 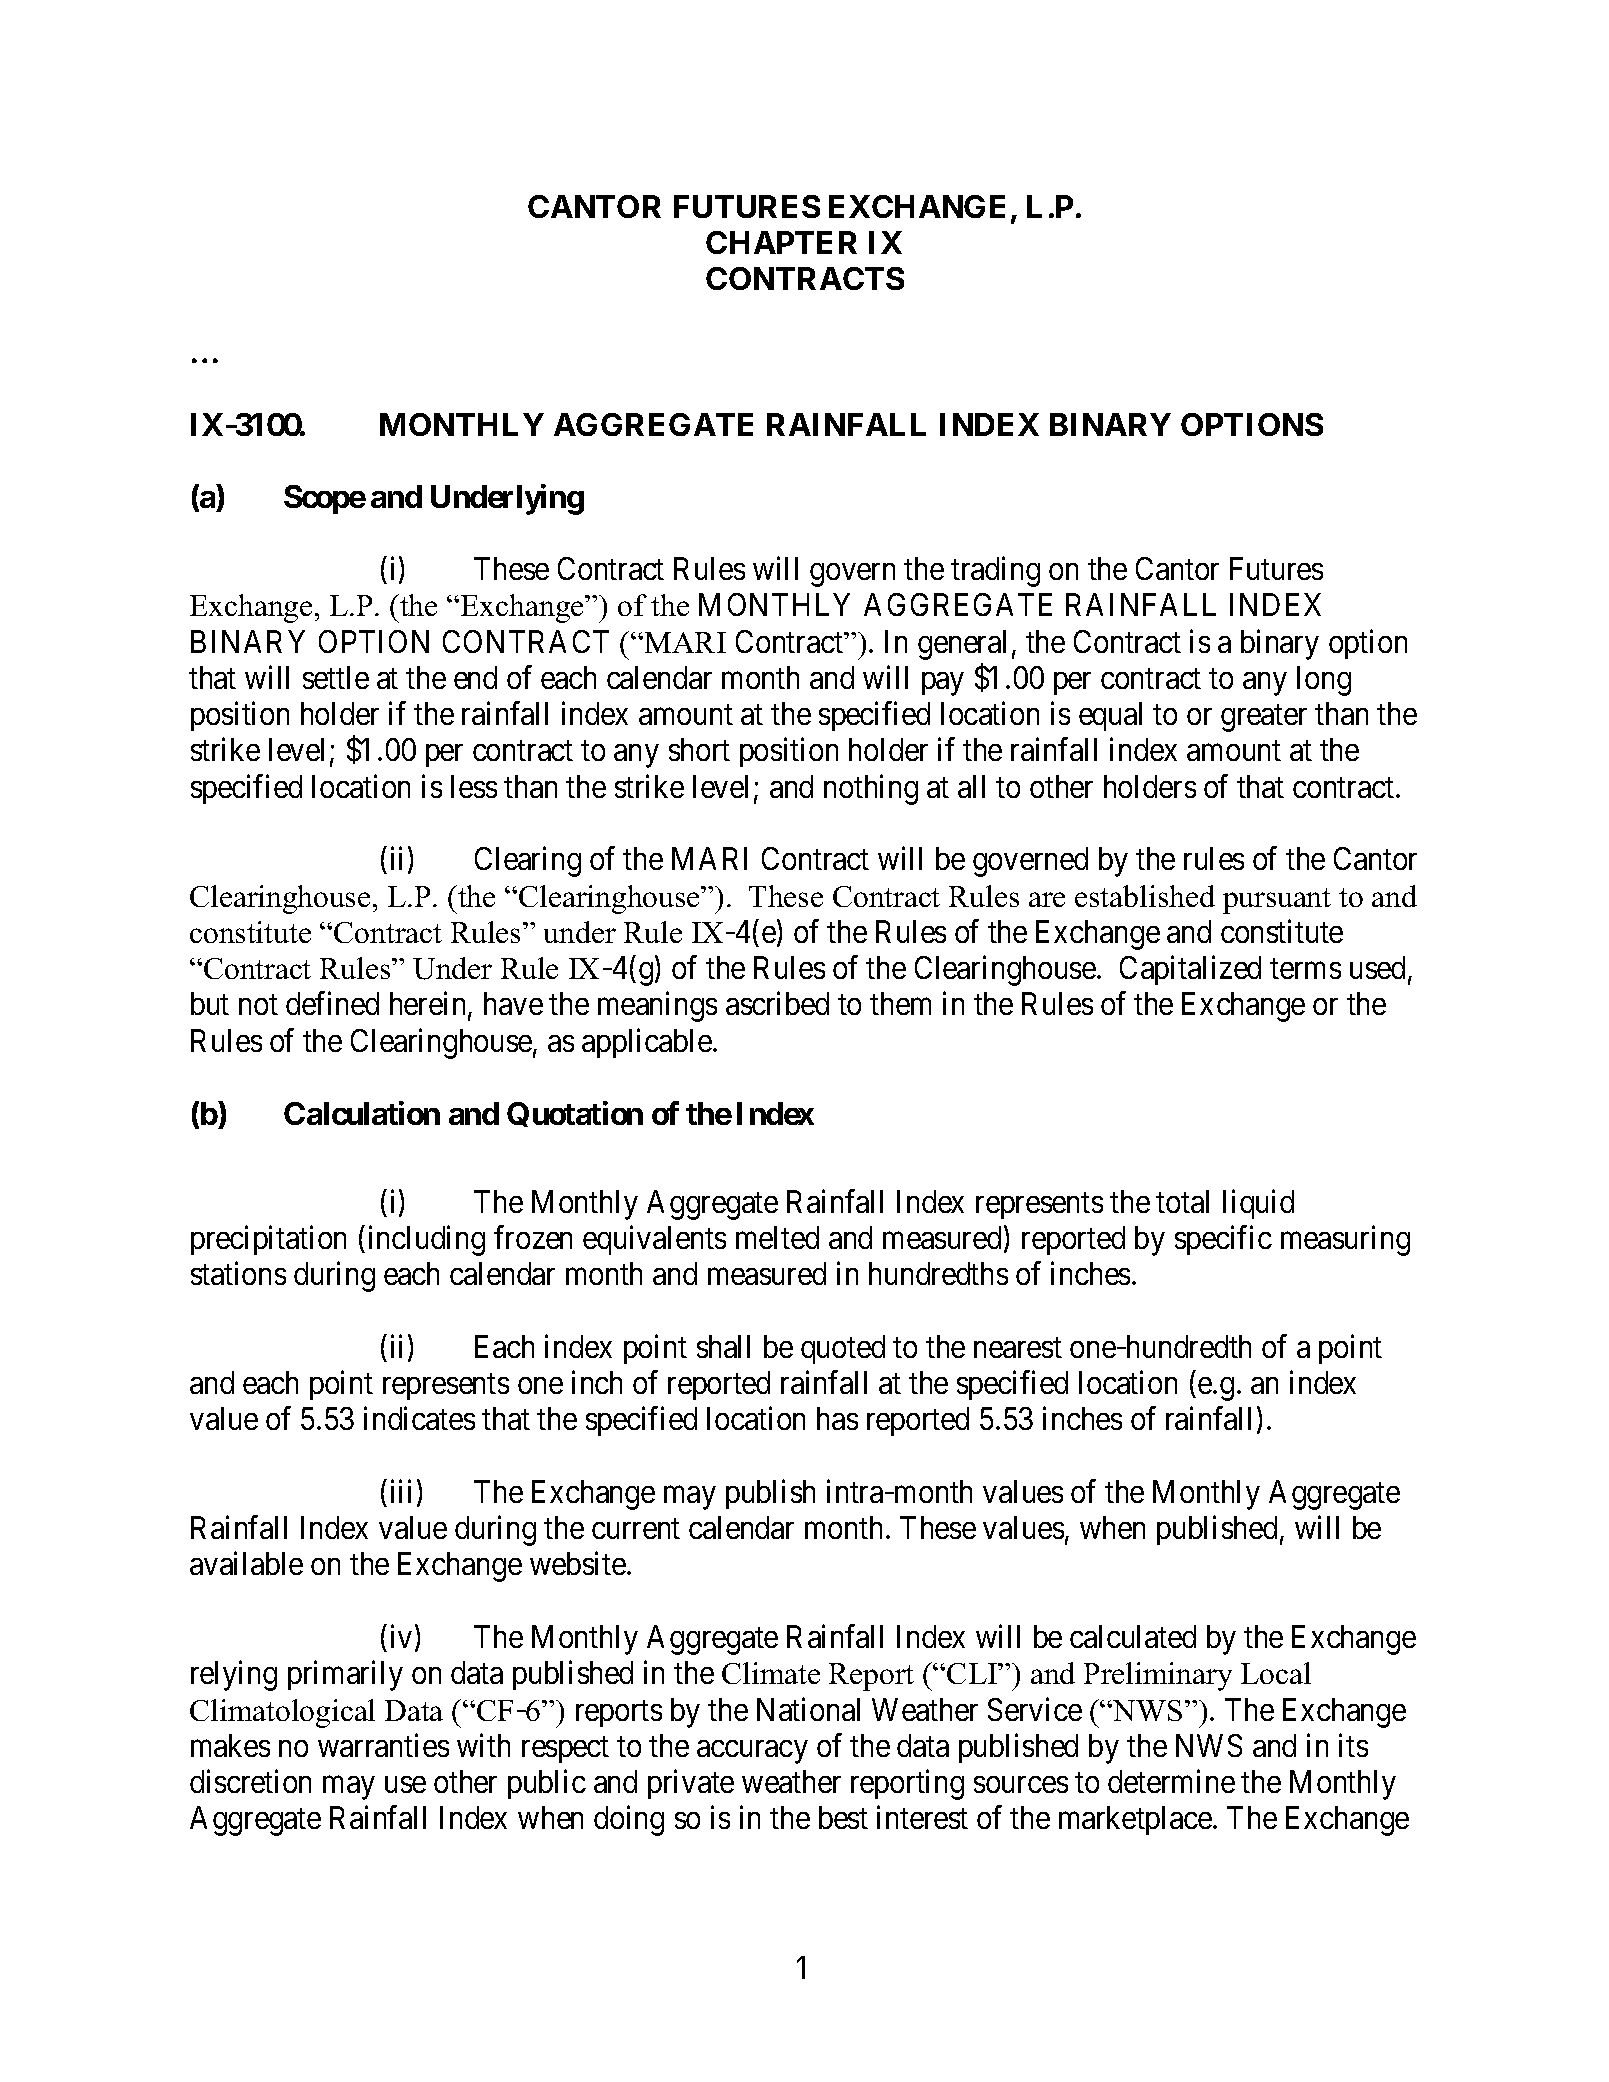 I want to click on greater, so click(x=1264, y=718).
